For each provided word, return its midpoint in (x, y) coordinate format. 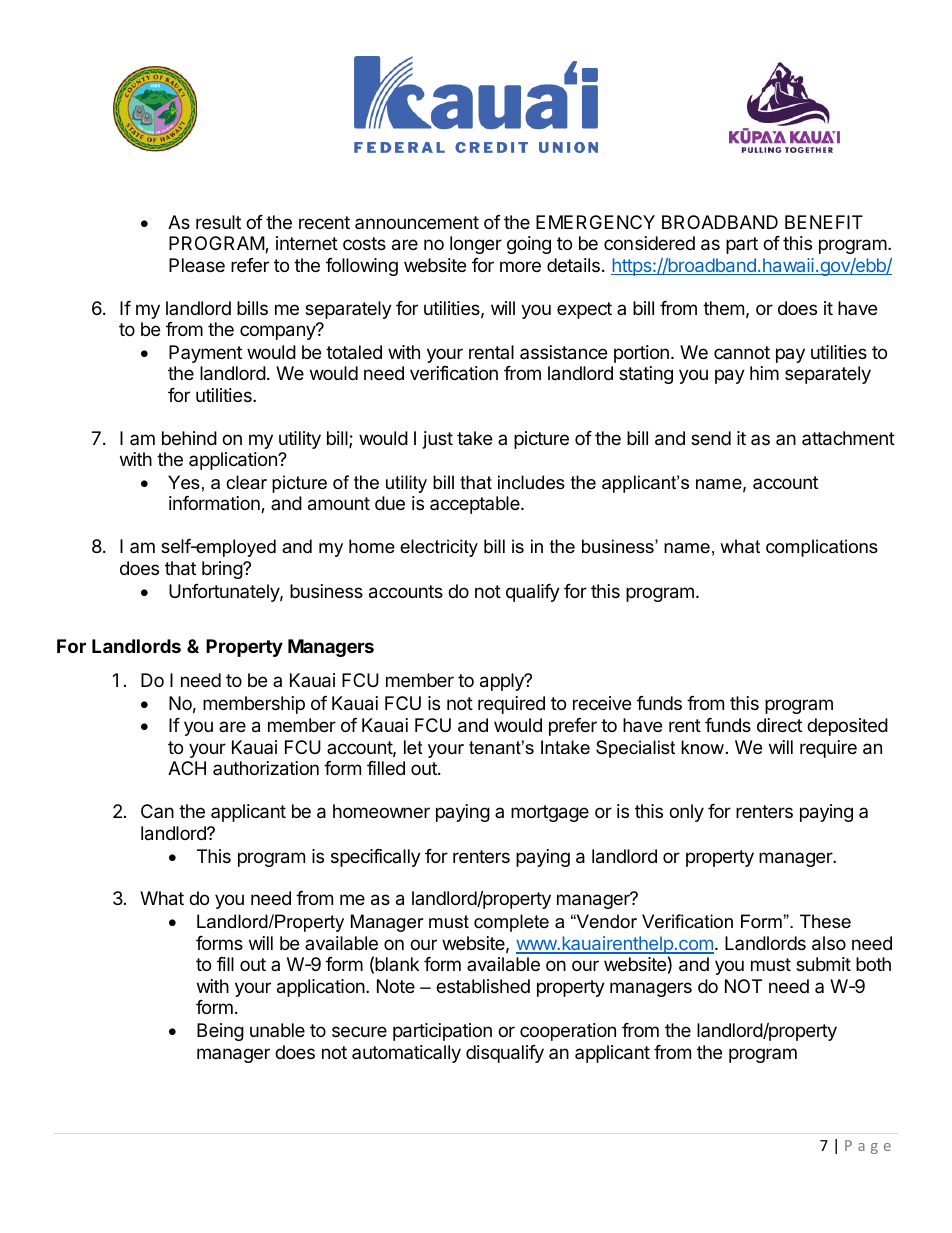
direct (779, 725)
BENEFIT (824, 222)
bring (223, 570)
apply (503, 682)
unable (277, 1030)
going (529, 245)
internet (307, 243)
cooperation (568, 1032)
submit (823, 964)
